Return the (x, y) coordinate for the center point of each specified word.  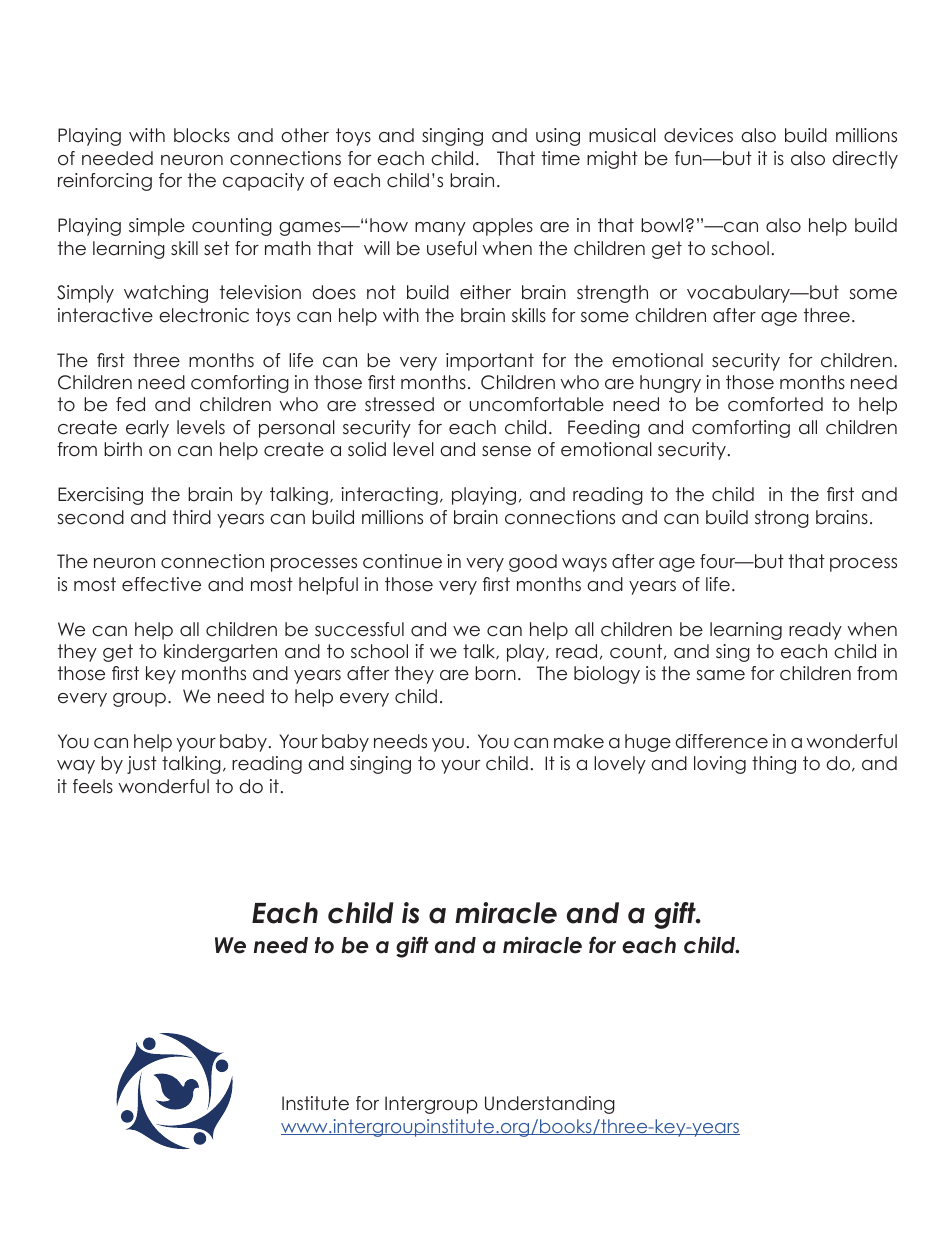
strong (782, 519)
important (490, 362)
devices (698, 135)
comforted (775, 404)
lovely (620, 765)
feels (93, 786)
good (533, 563)
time (561, 158)
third (192, 517)
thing (774, 765)
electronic (204, 315)
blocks (202, 135)
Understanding (550, 1105)
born (495, 673)
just (142, 765)
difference (722, 741)
